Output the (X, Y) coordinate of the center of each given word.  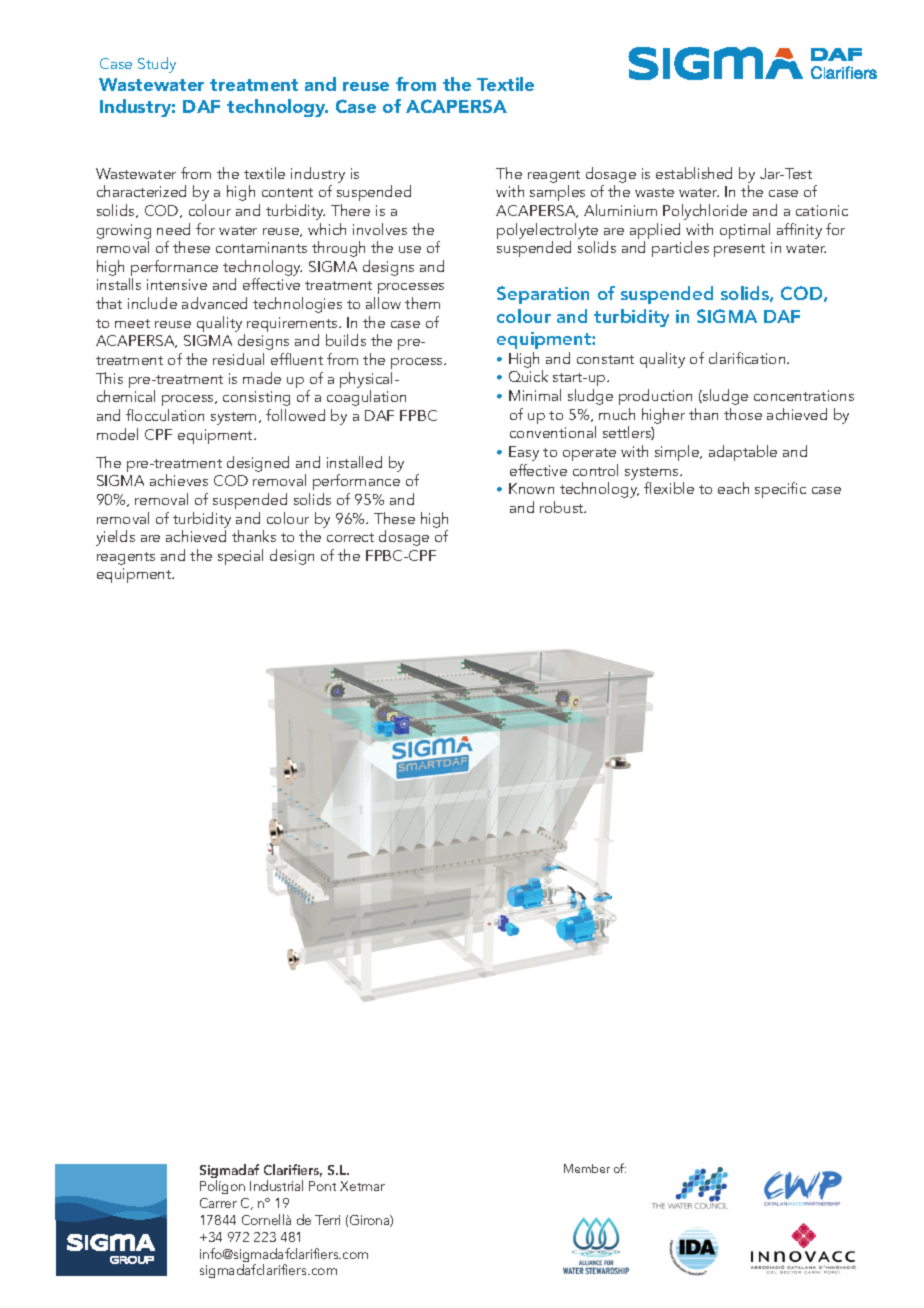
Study (157, 65)
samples (557, 193)
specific (780, 490)
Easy (524, 453)
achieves (179, 480)
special (240, 557)
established (694, 173)
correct (350, 537)
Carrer (218, 1203)
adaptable (743, 453)
